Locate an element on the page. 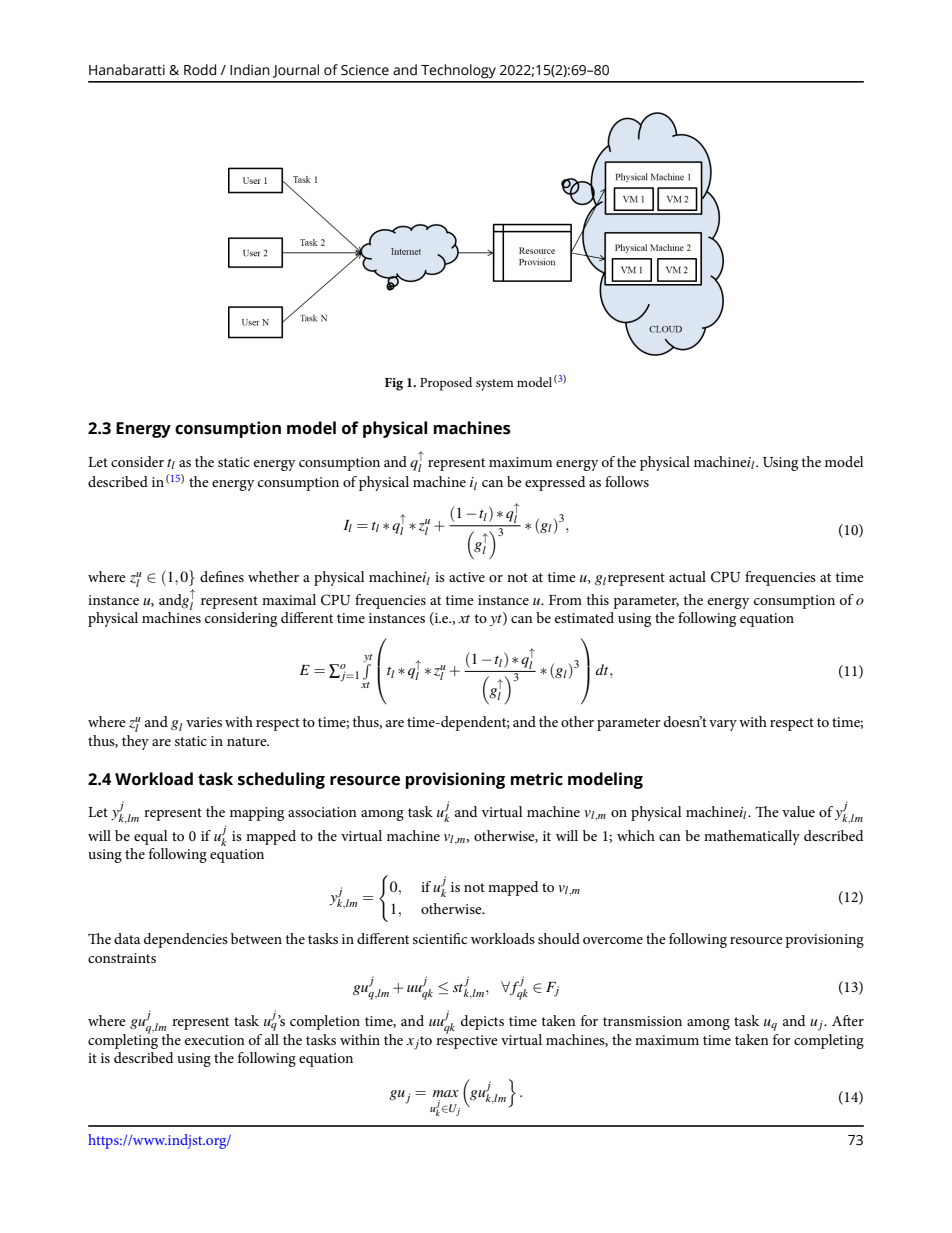 This document has width=952, height=1233. system is located at coordinates (495, 385).
